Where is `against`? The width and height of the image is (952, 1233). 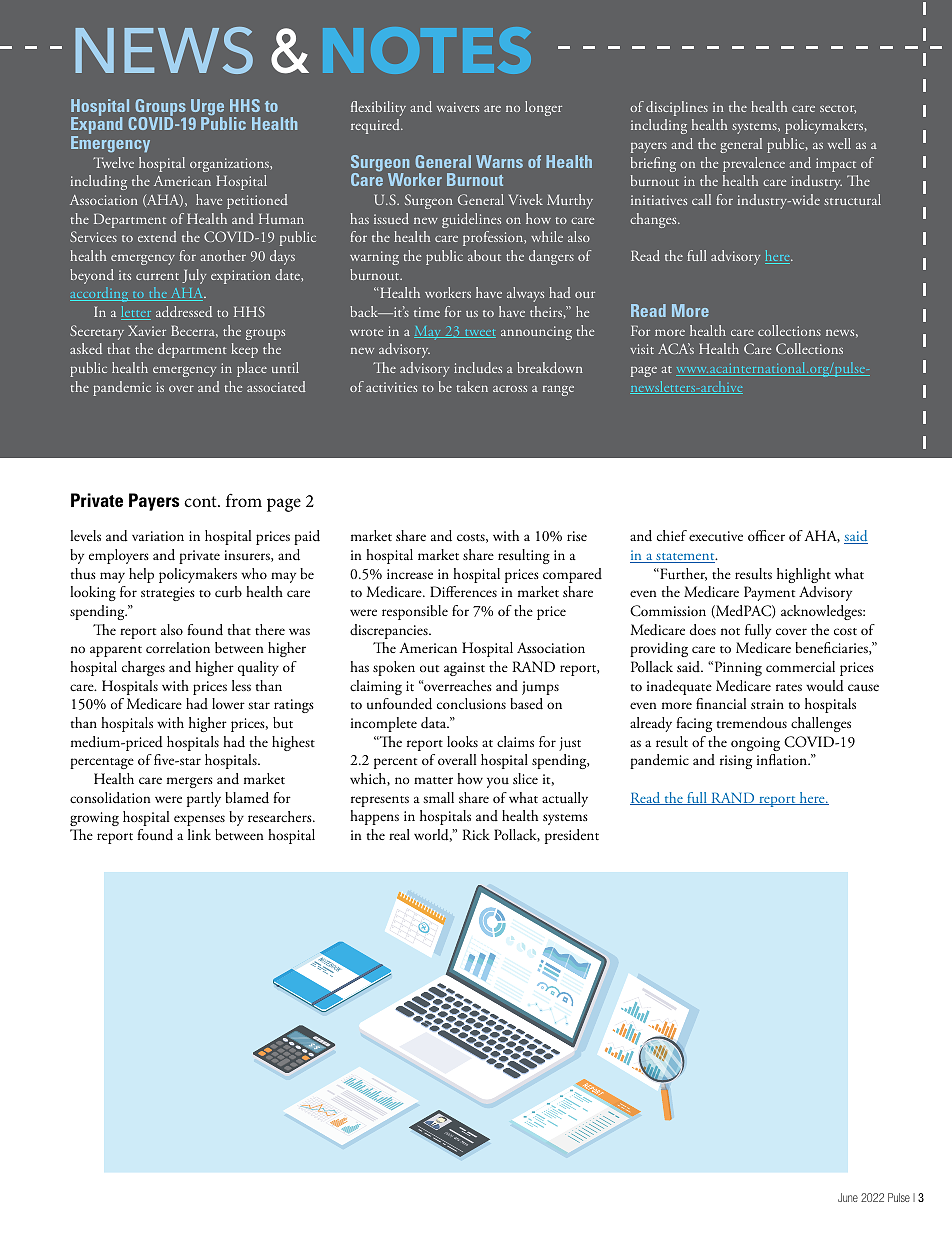 against is located at coordinates (464, 669).
